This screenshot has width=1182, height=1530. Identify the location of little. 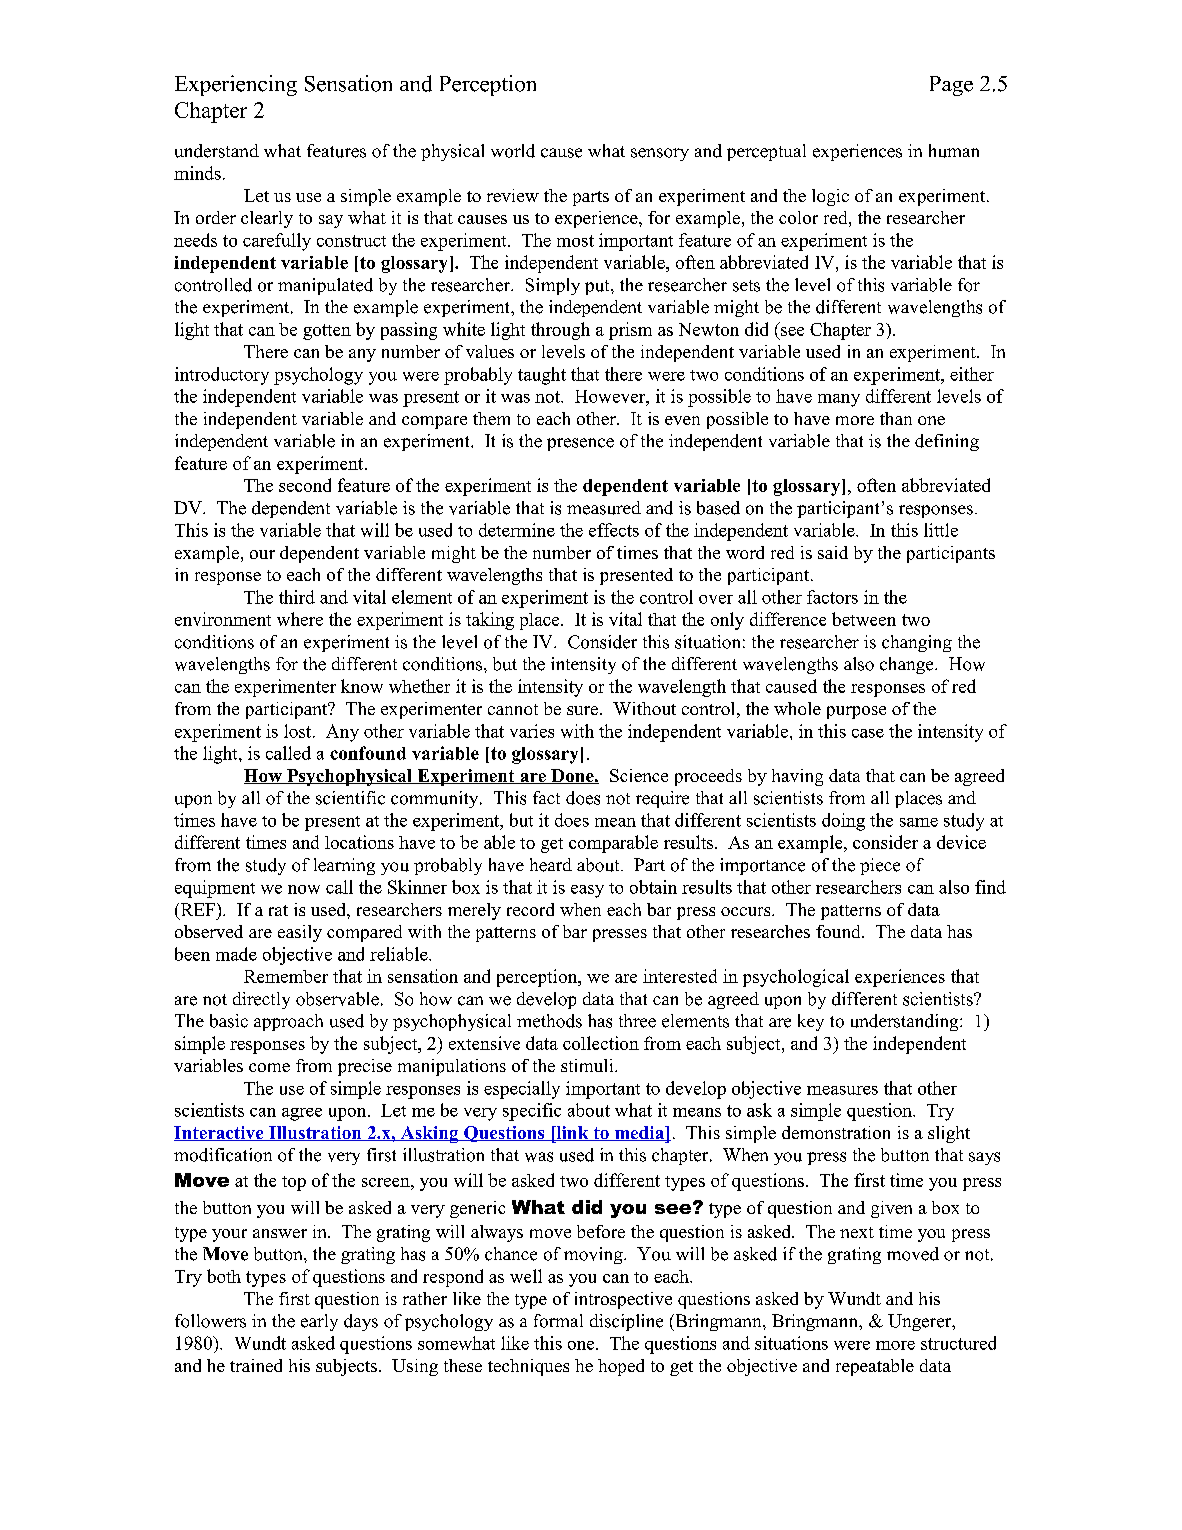
(941, 530).
